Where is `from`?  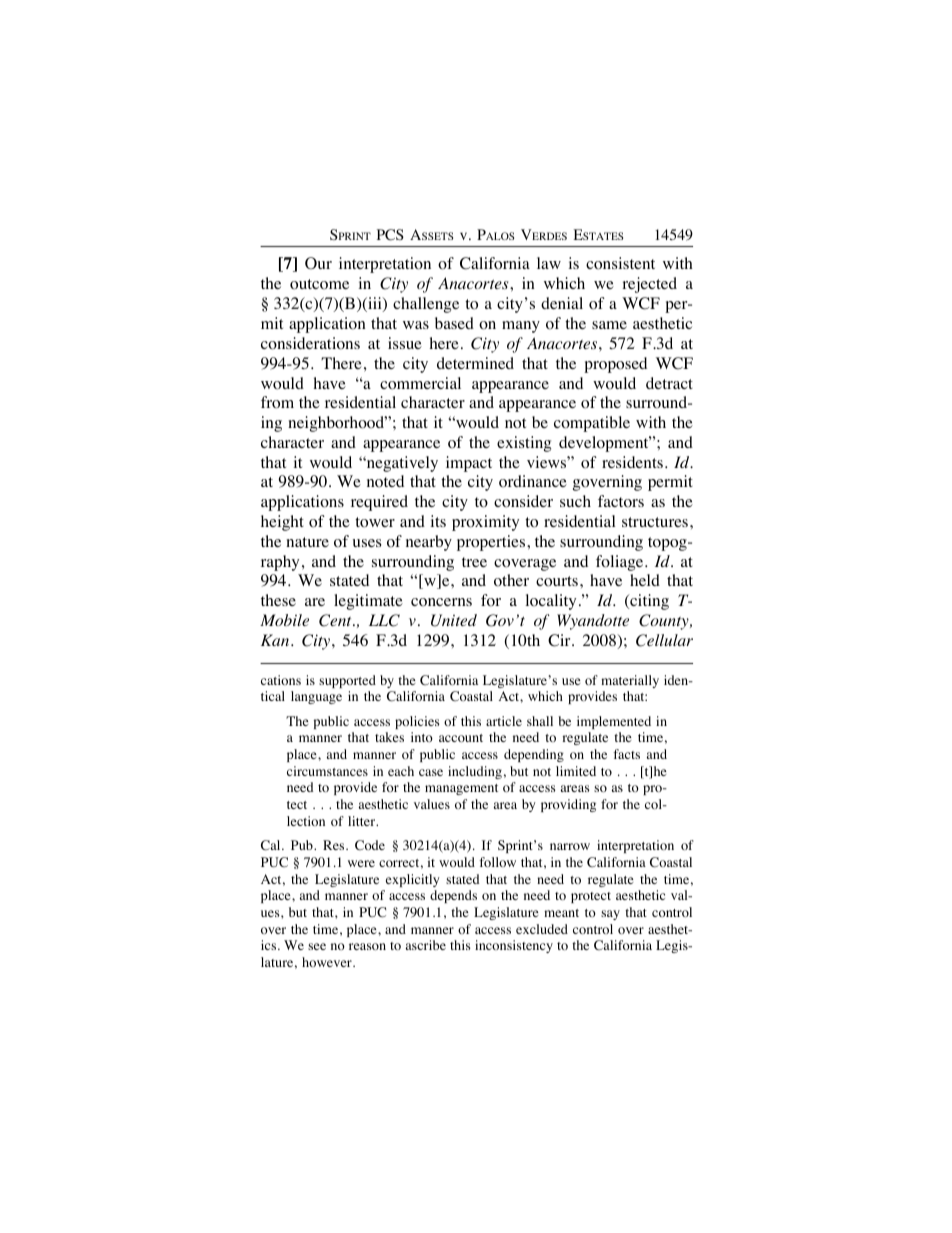
from is located at coordinates (277, 402).
